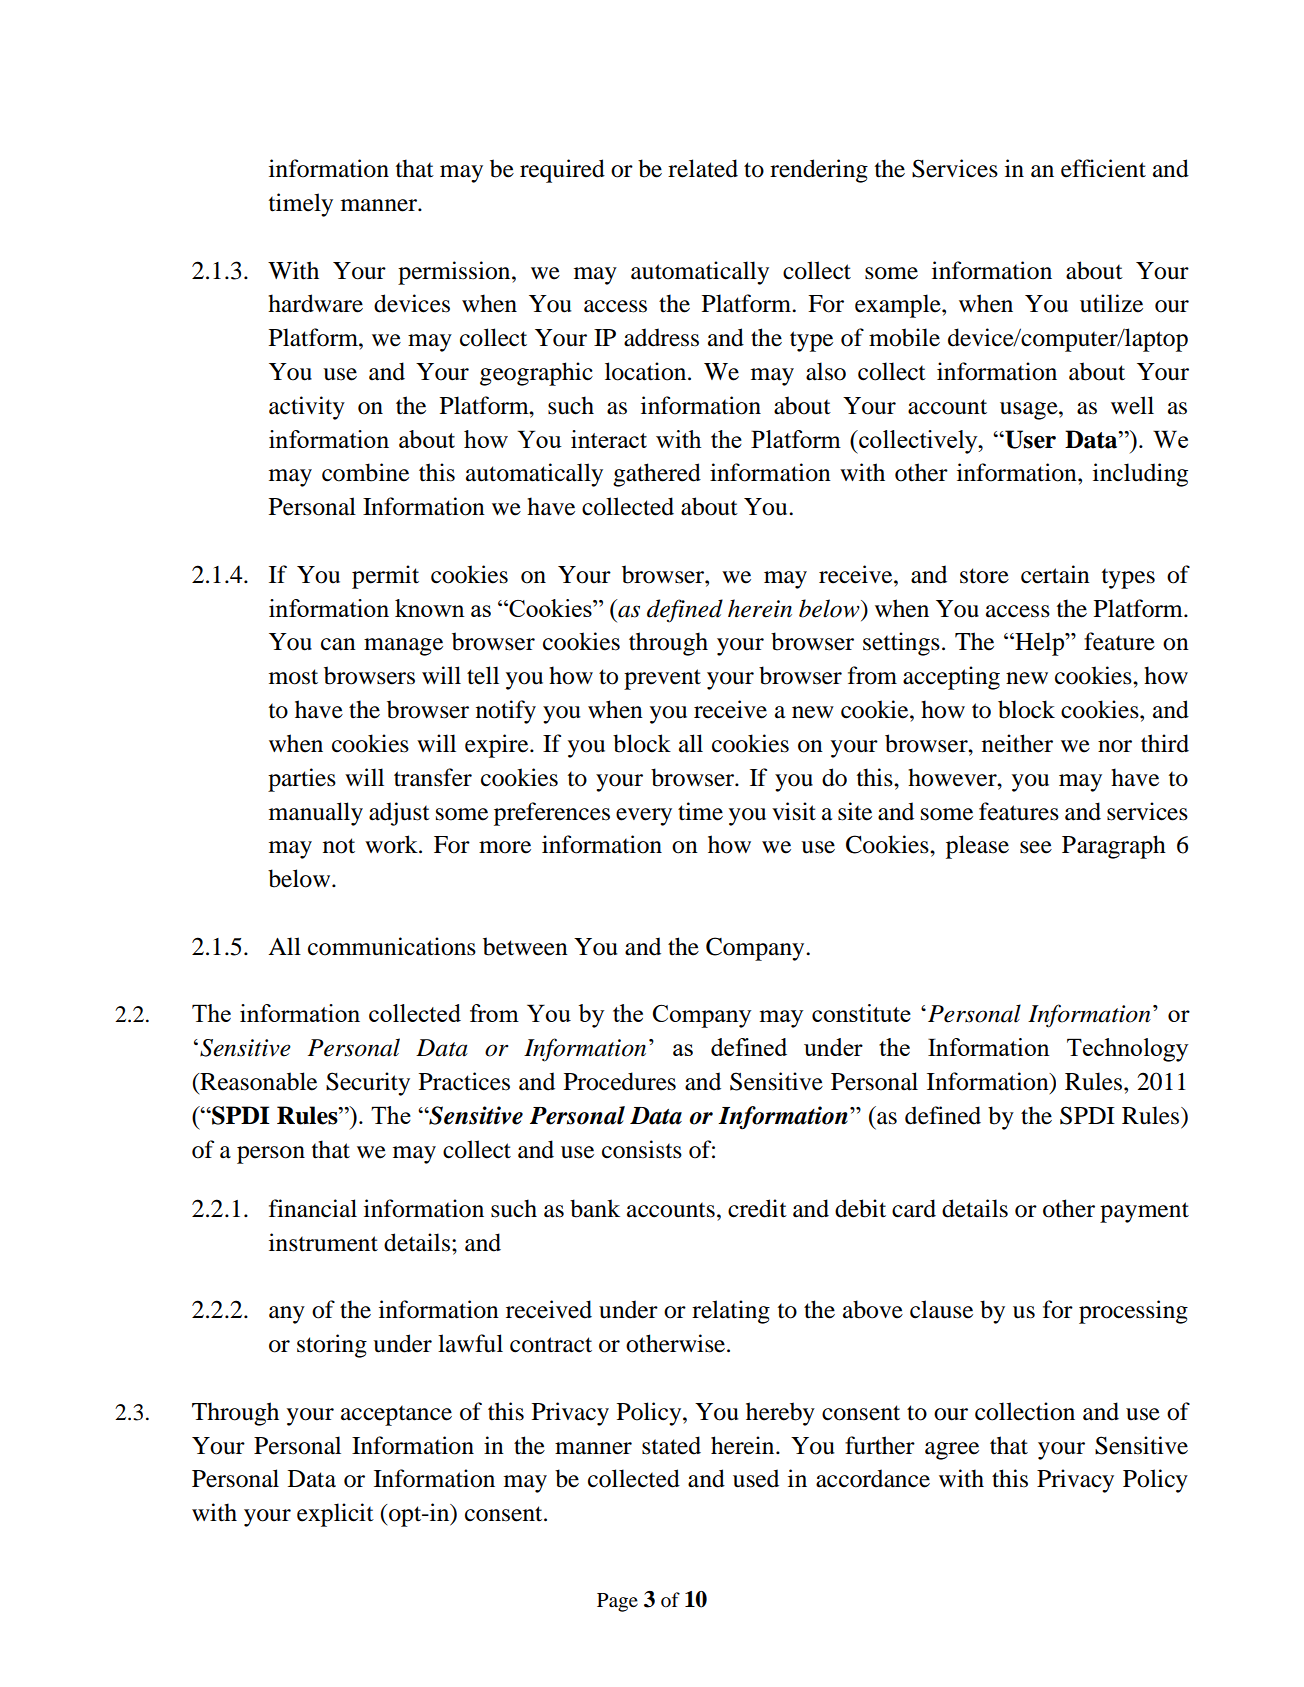 The height and width of the screenshot is (1687, 1304). Describe the element at coordinates (1103, 168) in the screenshot. I see `efficient` at that location.
